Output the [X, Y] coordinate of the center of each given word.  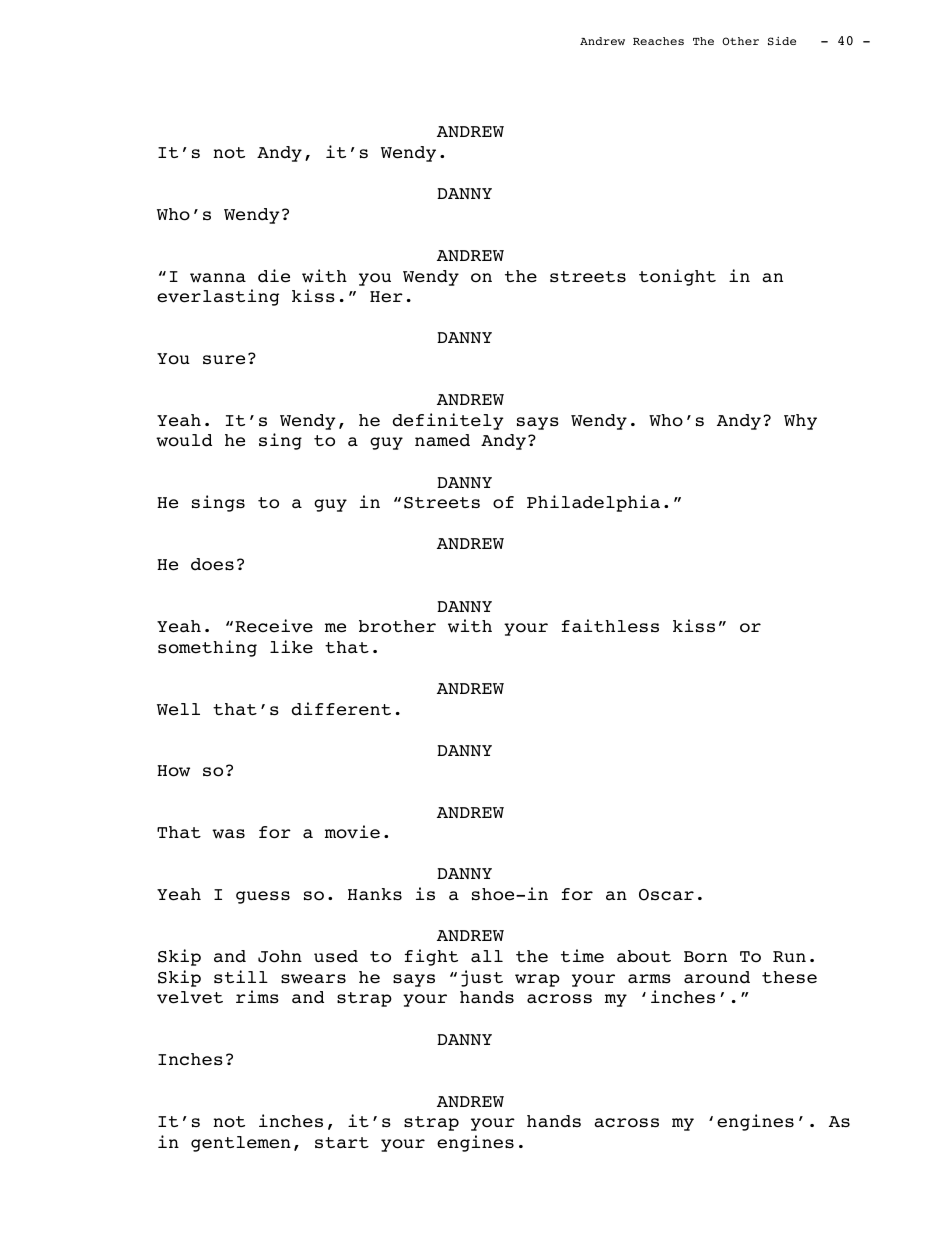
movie [352, 832]
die [274, 276]
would [184, 440]
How [173, 771]
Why [800, 422]
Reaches [658, 41]
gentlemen [241, 1144]
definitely [448, 421]
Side [782, 41]
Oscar [666, 895]
